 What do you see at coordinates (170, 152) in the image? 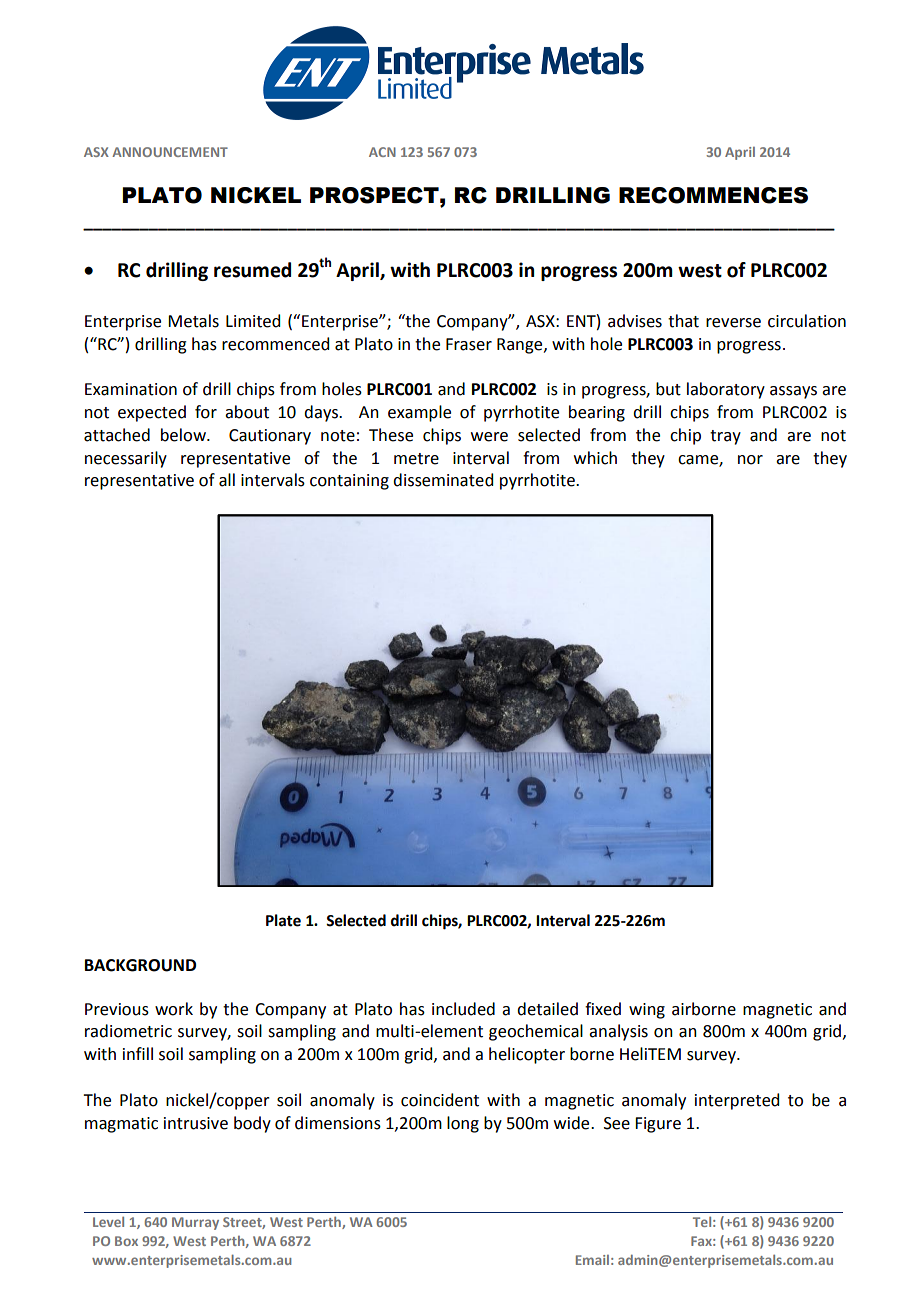
I see `ANNOUNCEMENT` at bounding box center [170, 152].
